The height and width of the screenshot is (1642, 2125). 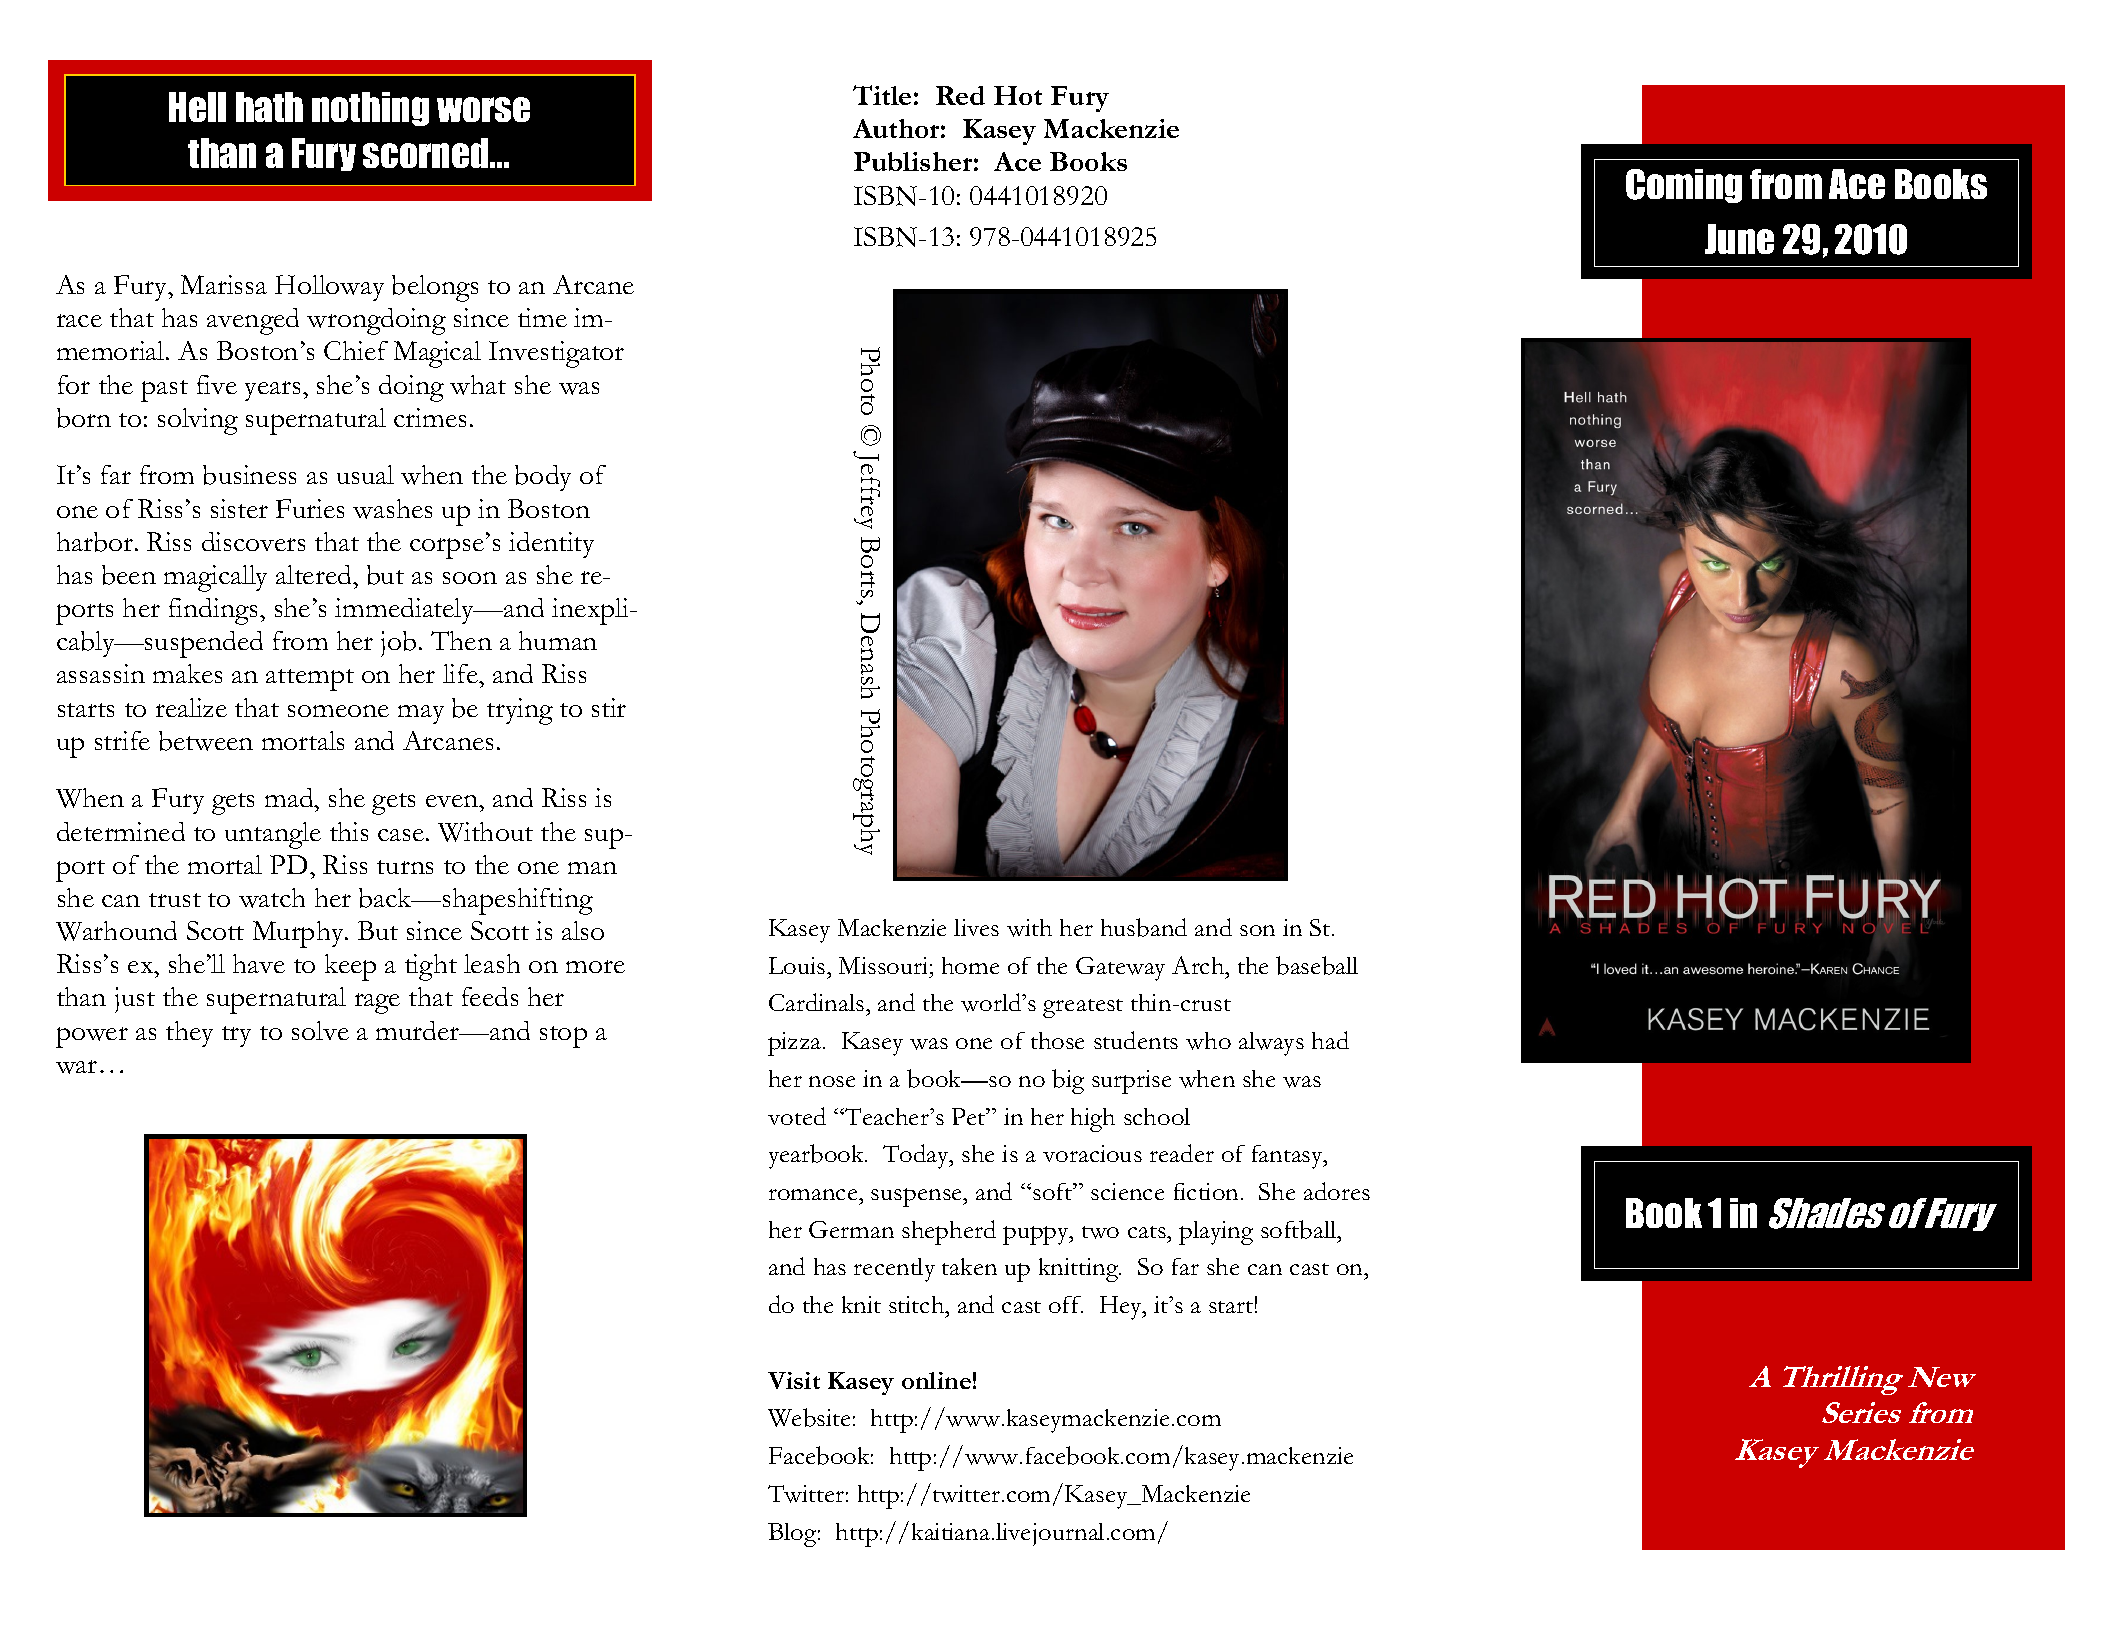 I want to click on Visit, so click(x=794, y=1380).
